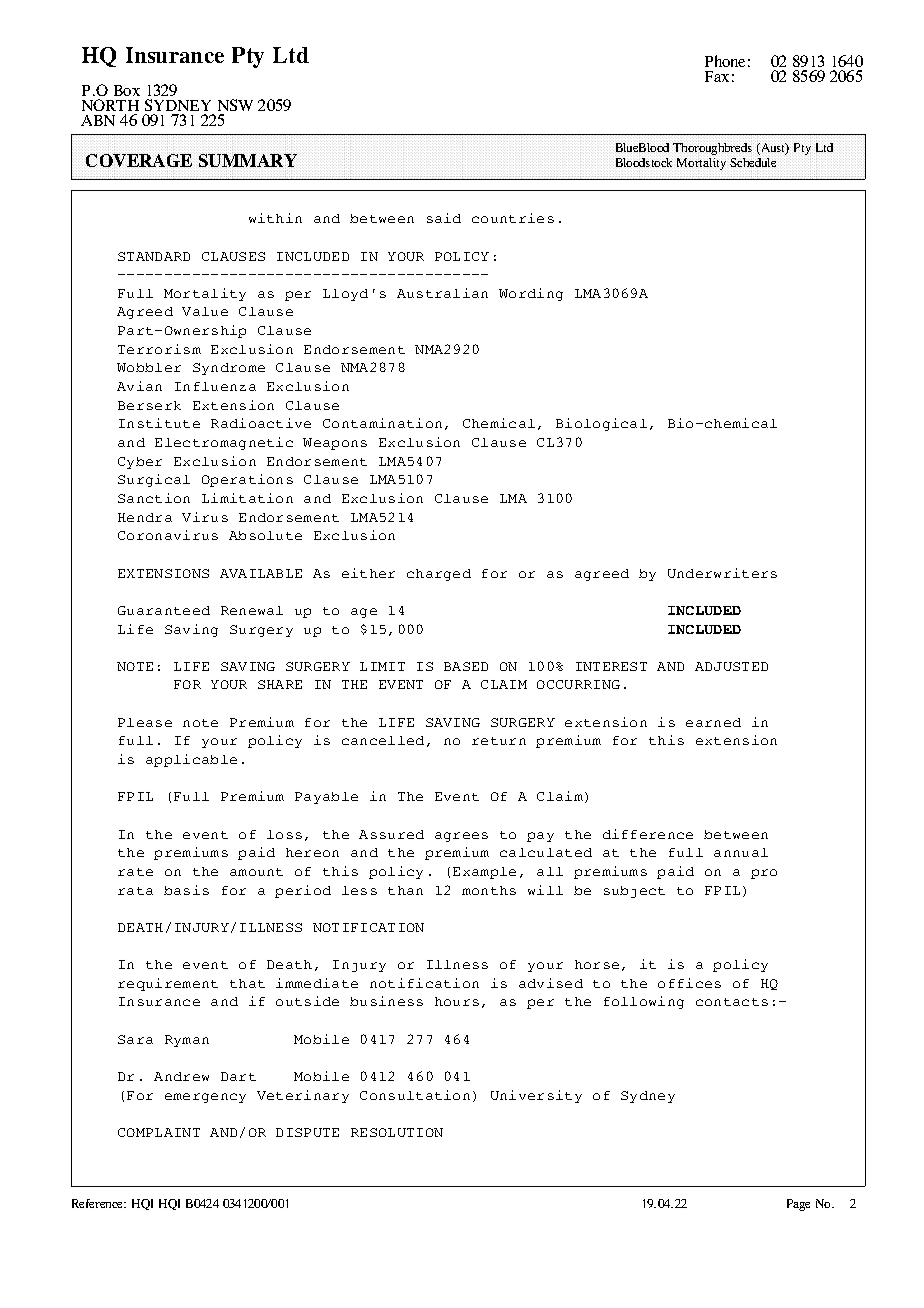  I want to click on RESOLUTION, so click(397, 1132).
